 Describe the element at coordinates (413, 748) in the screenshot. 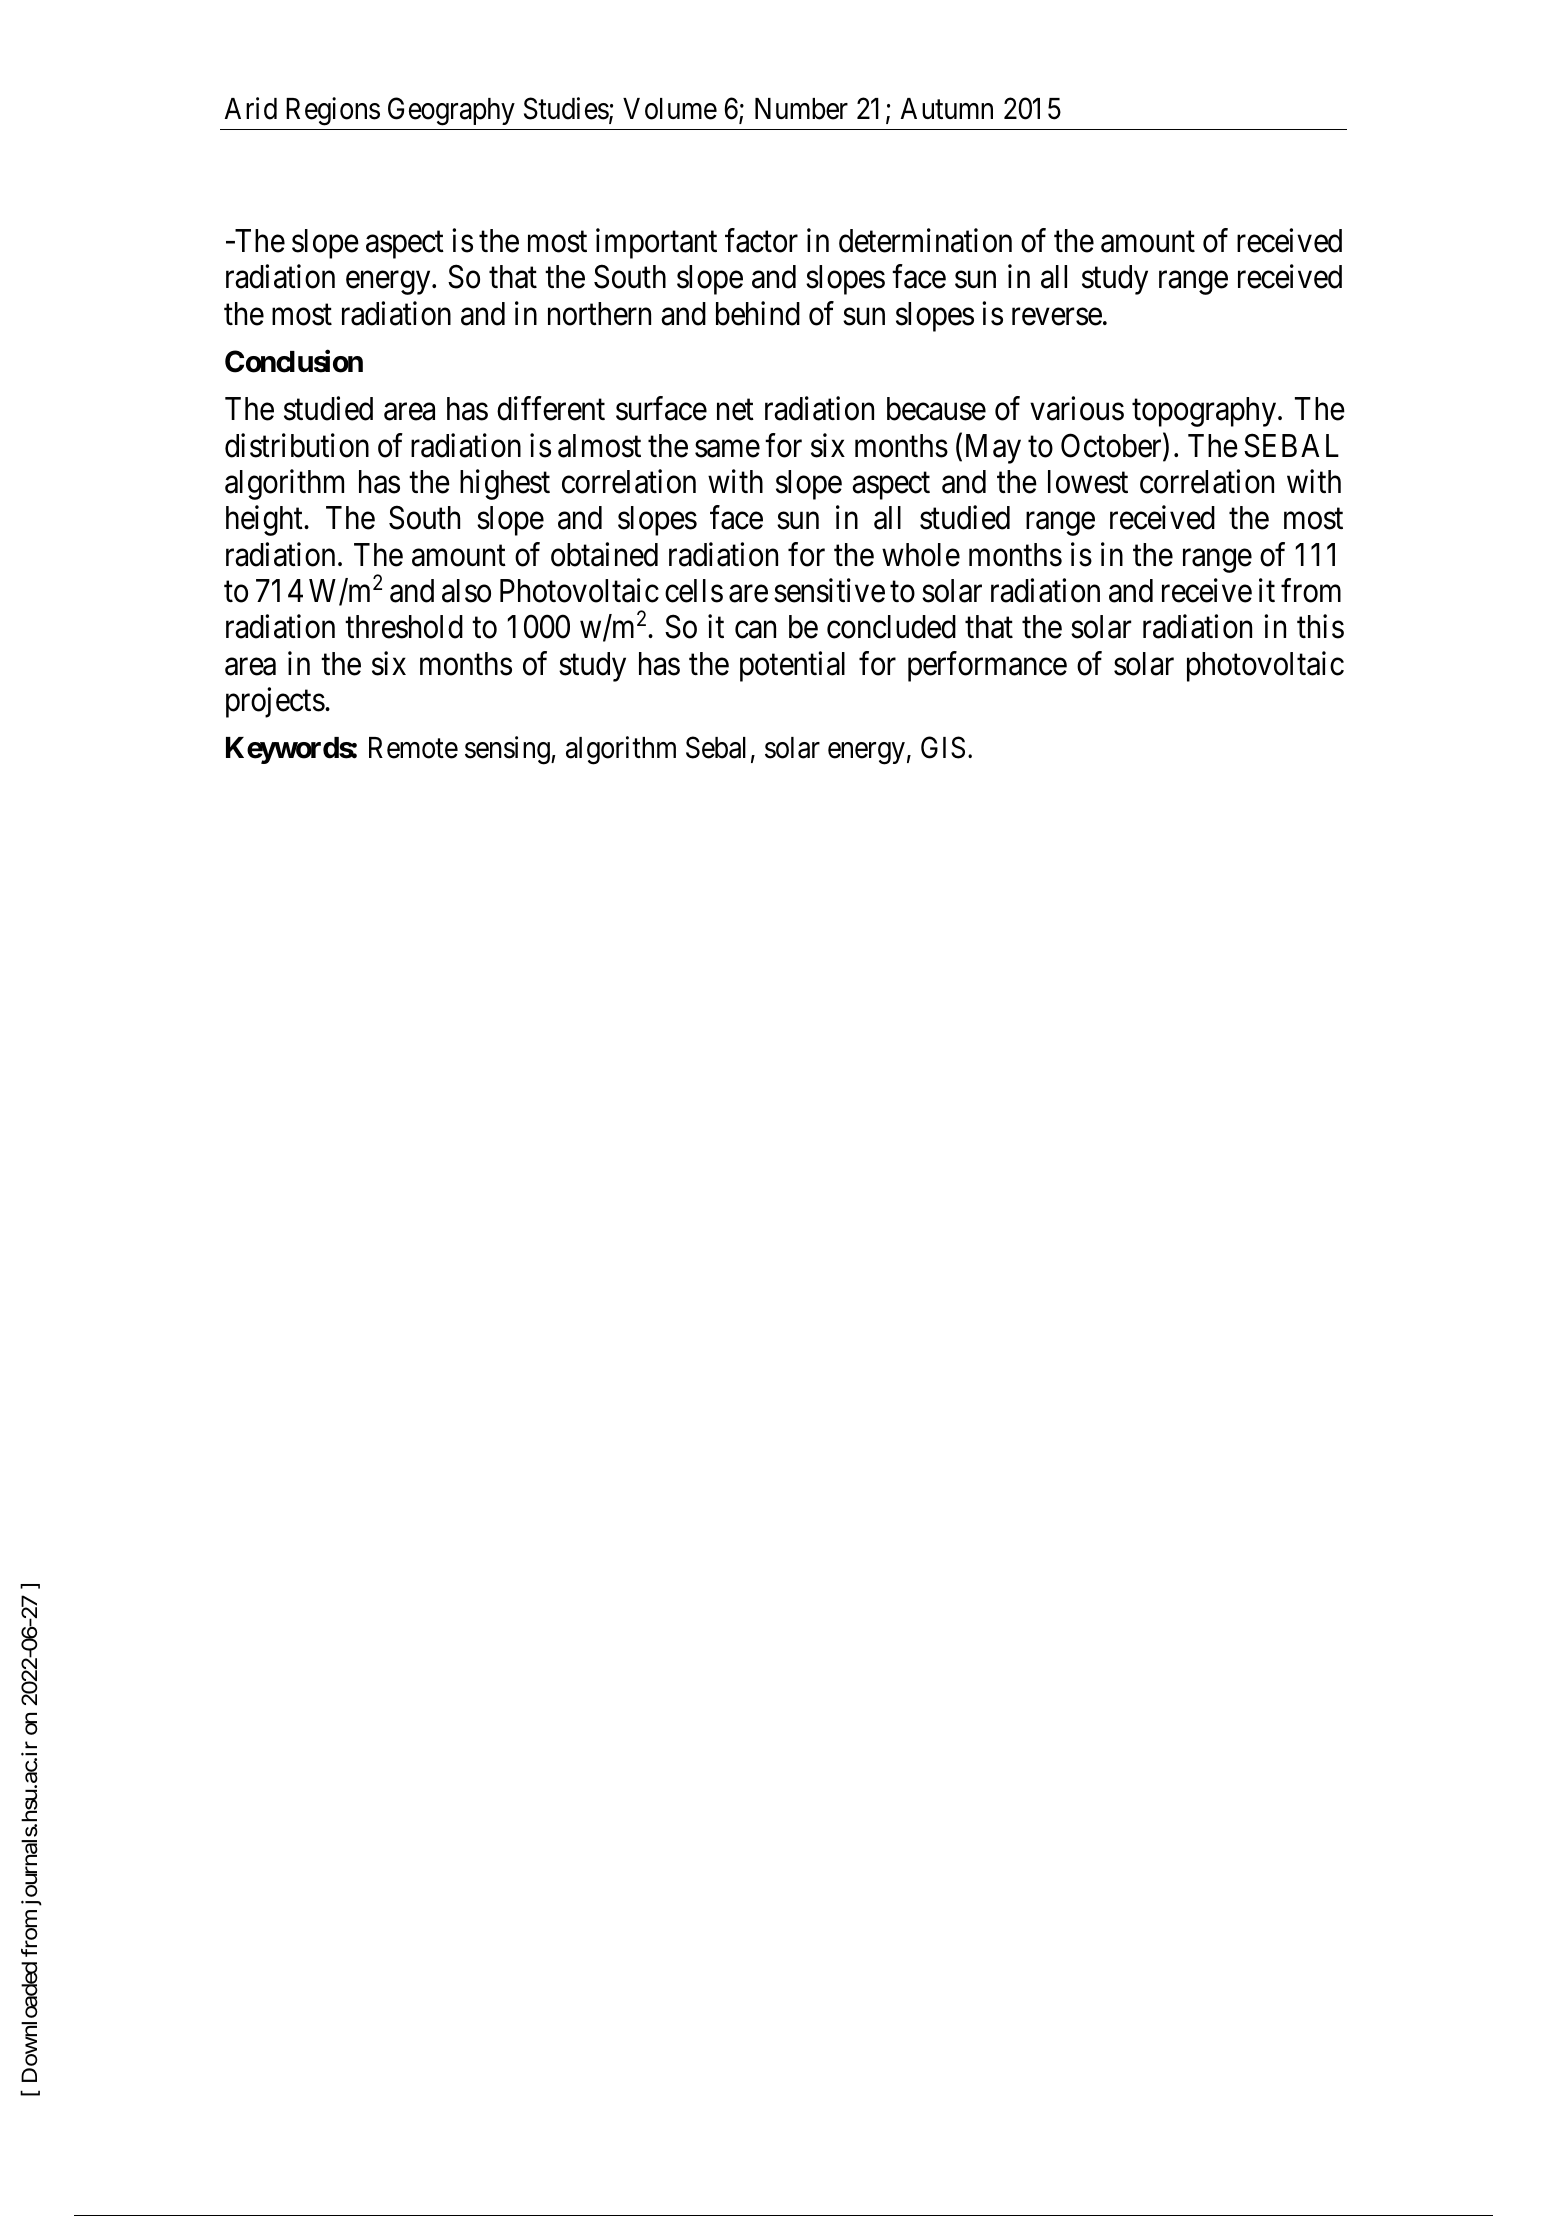

I see `Remote` at that location.
